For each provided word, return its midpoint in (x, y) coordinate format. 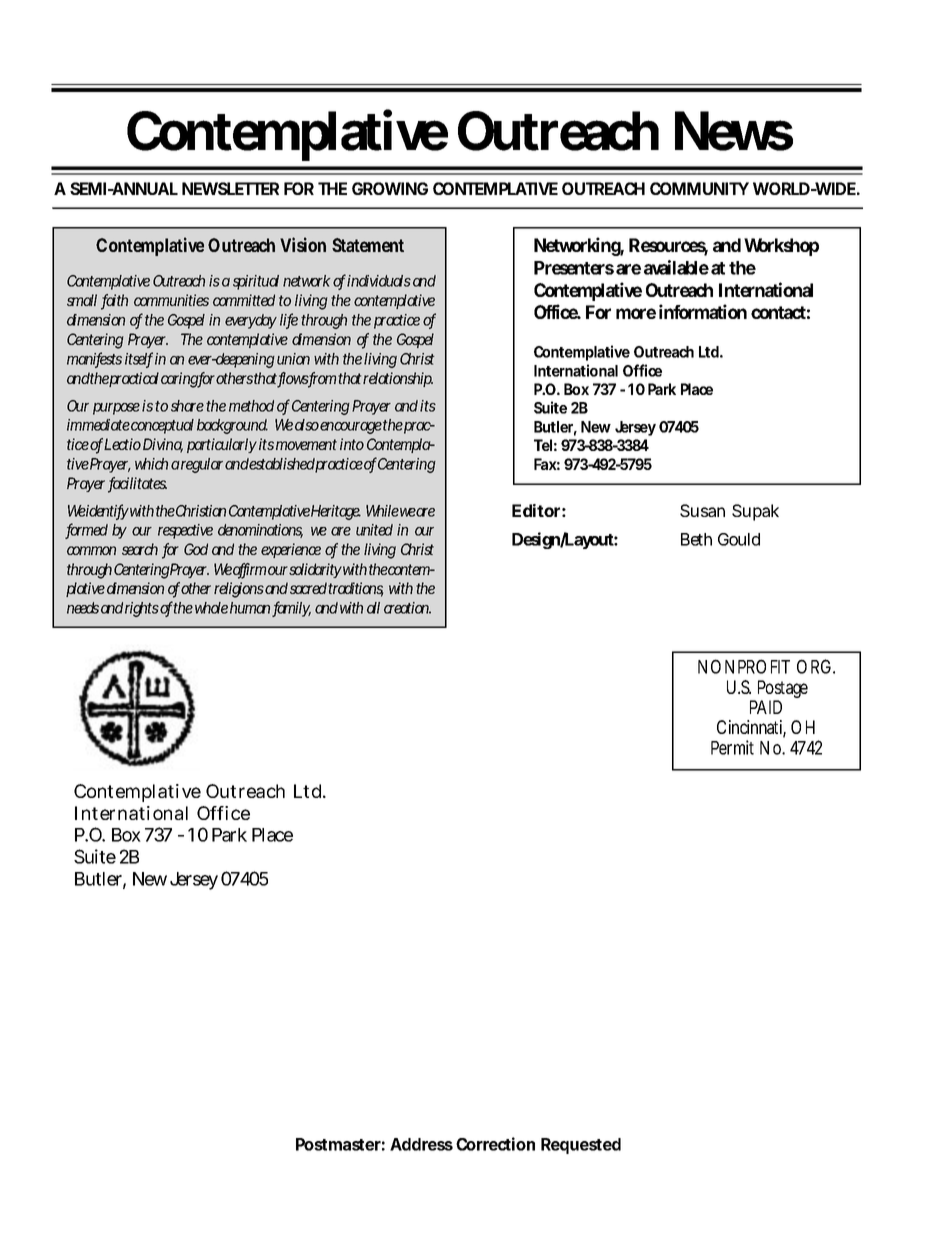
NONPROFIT (744, 666)
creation (407, 608)
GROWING (390, 188)
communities (171, 300)
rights (142, 609)
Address (421, 1144)
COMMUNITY (699, 188)
